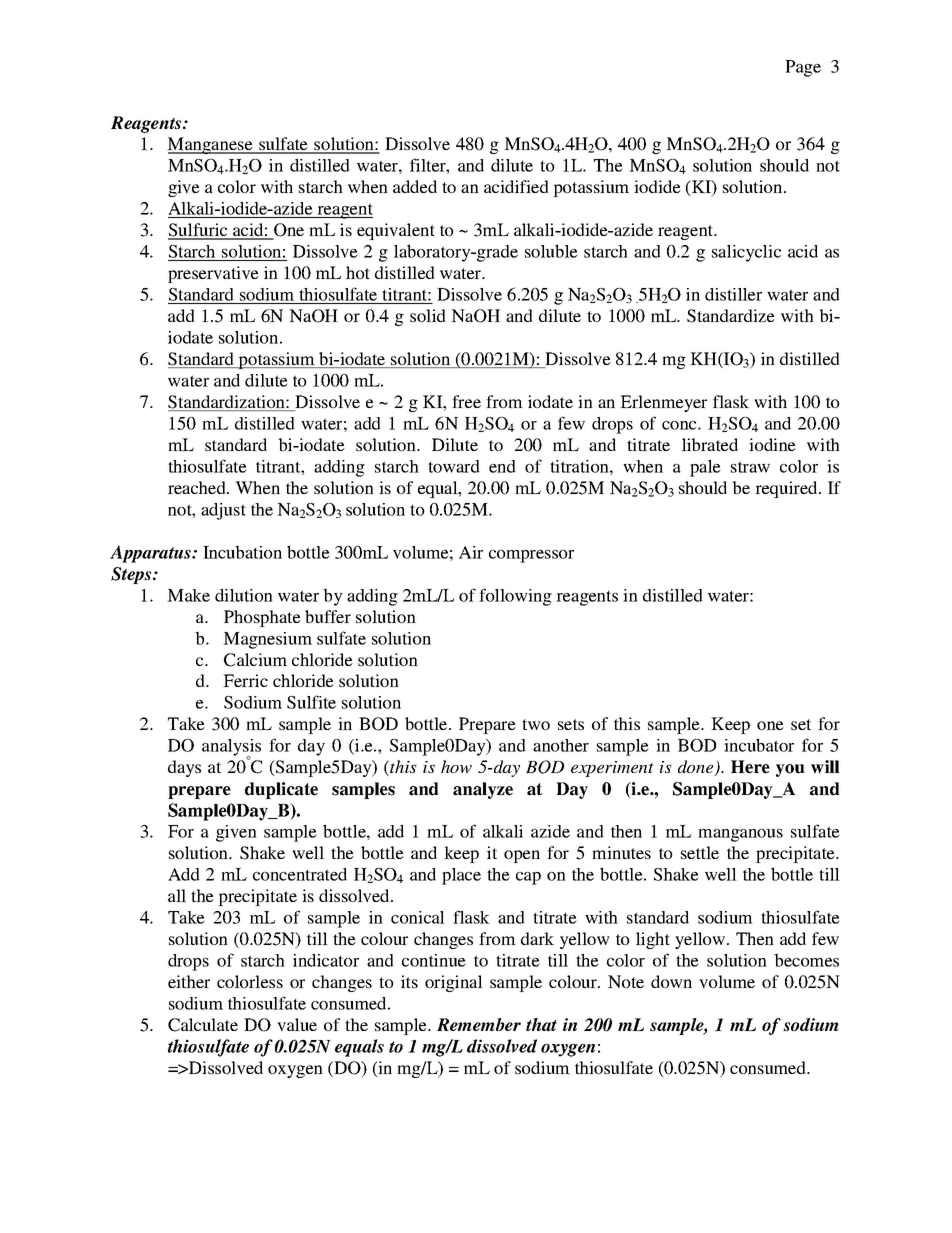 The image size is (952, 1233). Describe the element at coordinates (671, 981) in the page. I see `down` at that location.
